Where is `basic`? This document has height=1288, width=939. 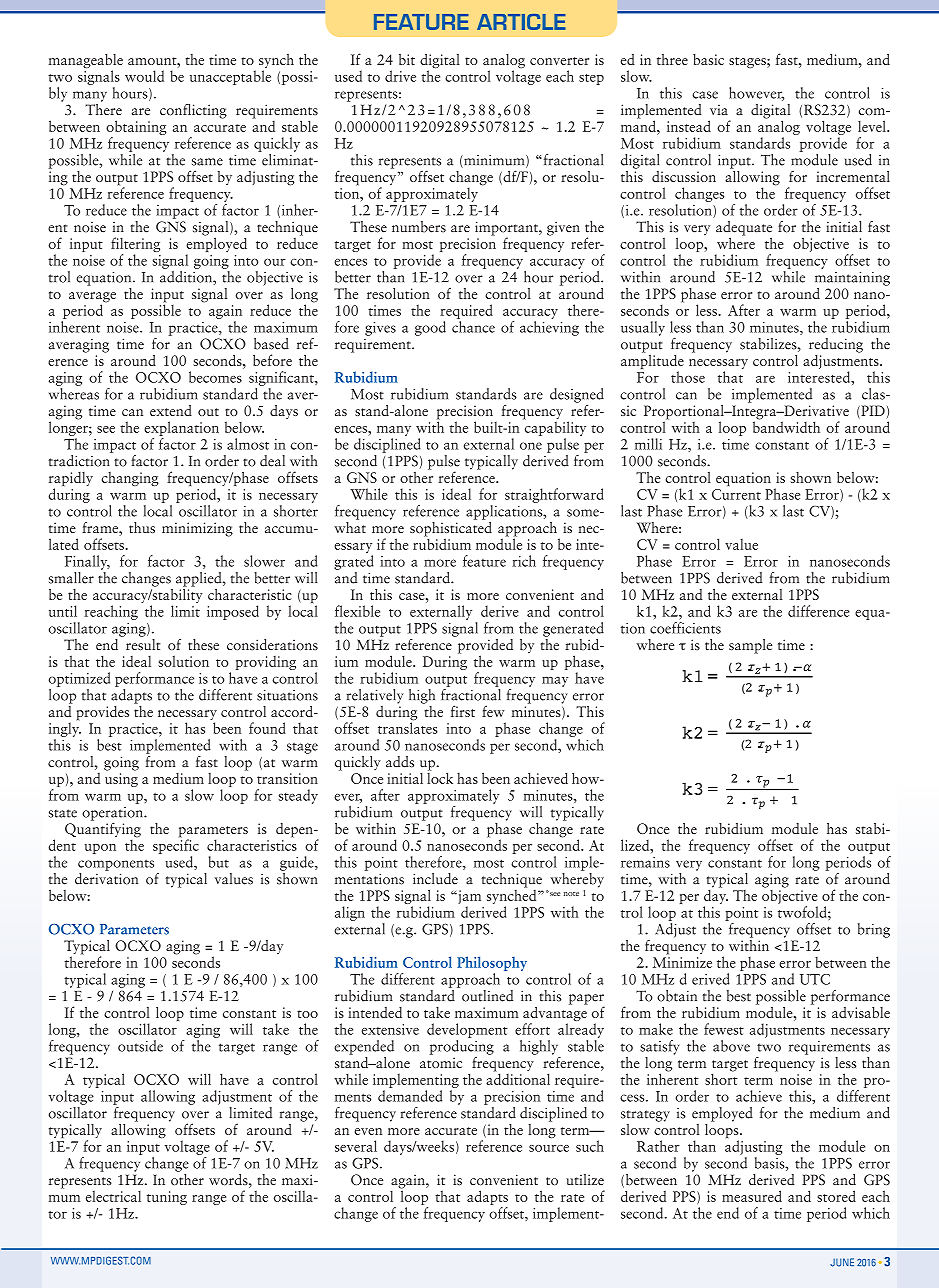 basic is located at coordinates (708, 59).
